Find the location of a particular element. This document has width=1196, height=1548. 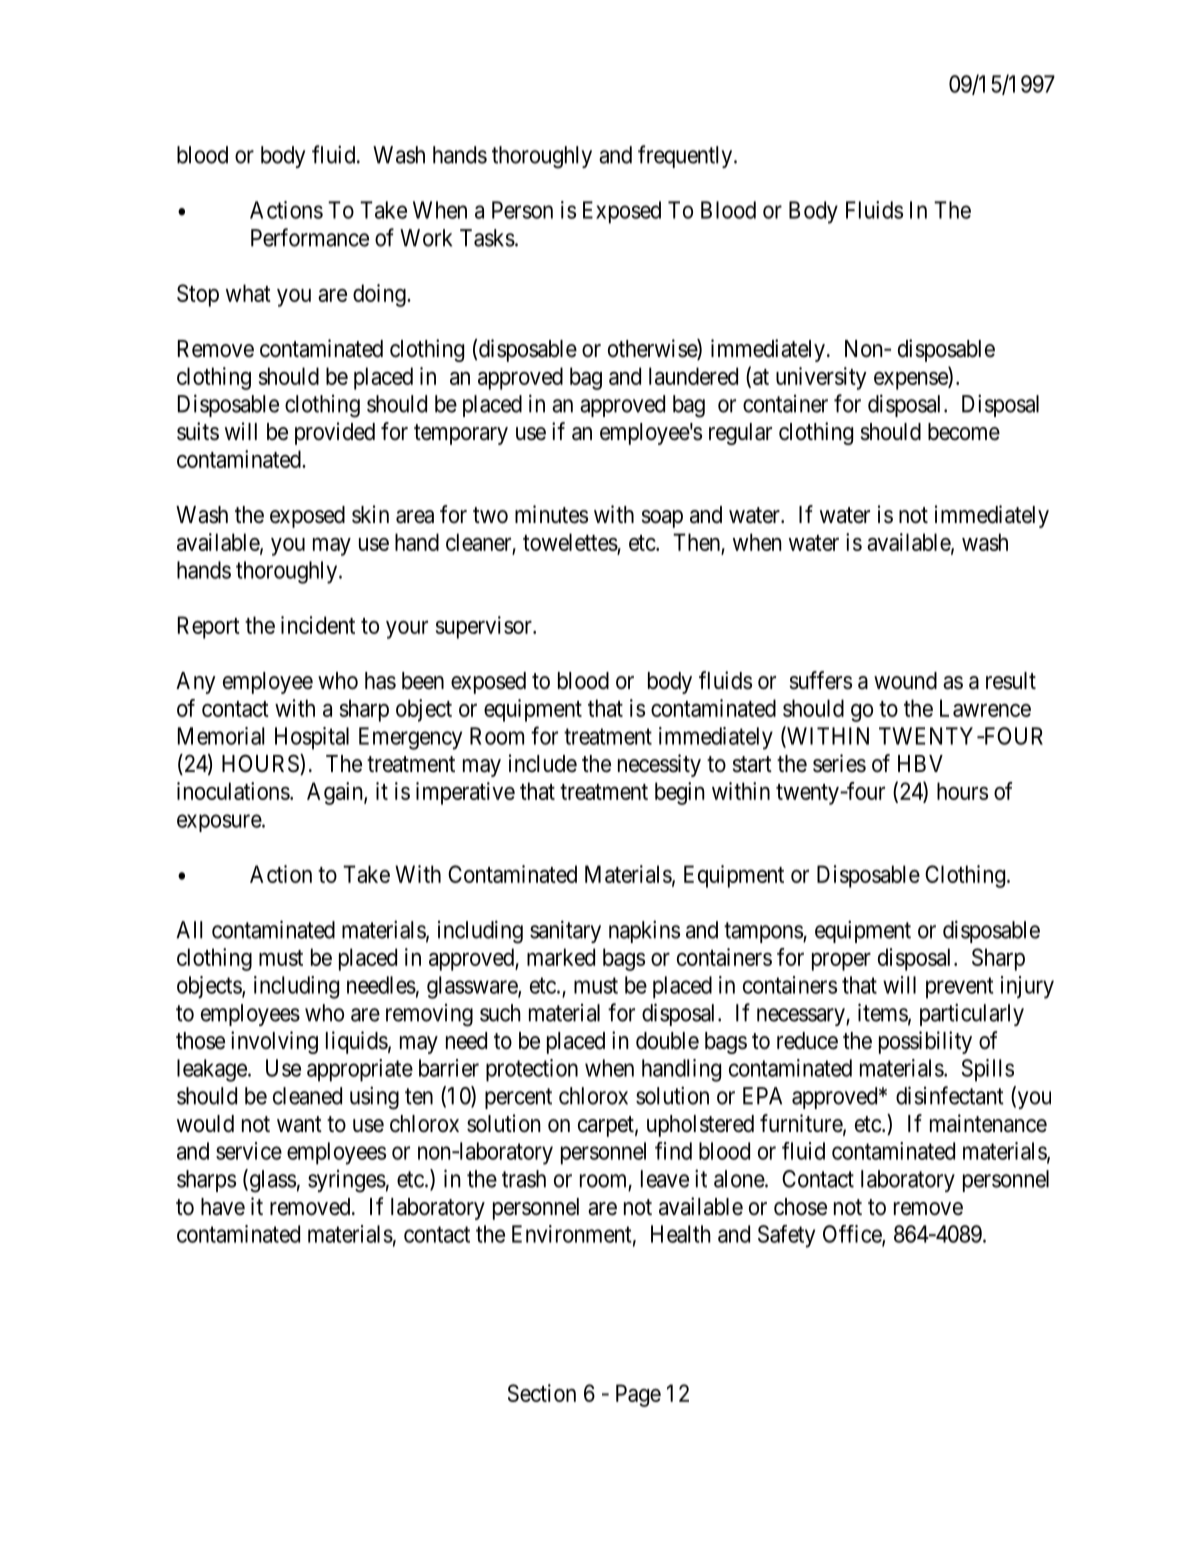

incident is located at coordinates (318, 625).
